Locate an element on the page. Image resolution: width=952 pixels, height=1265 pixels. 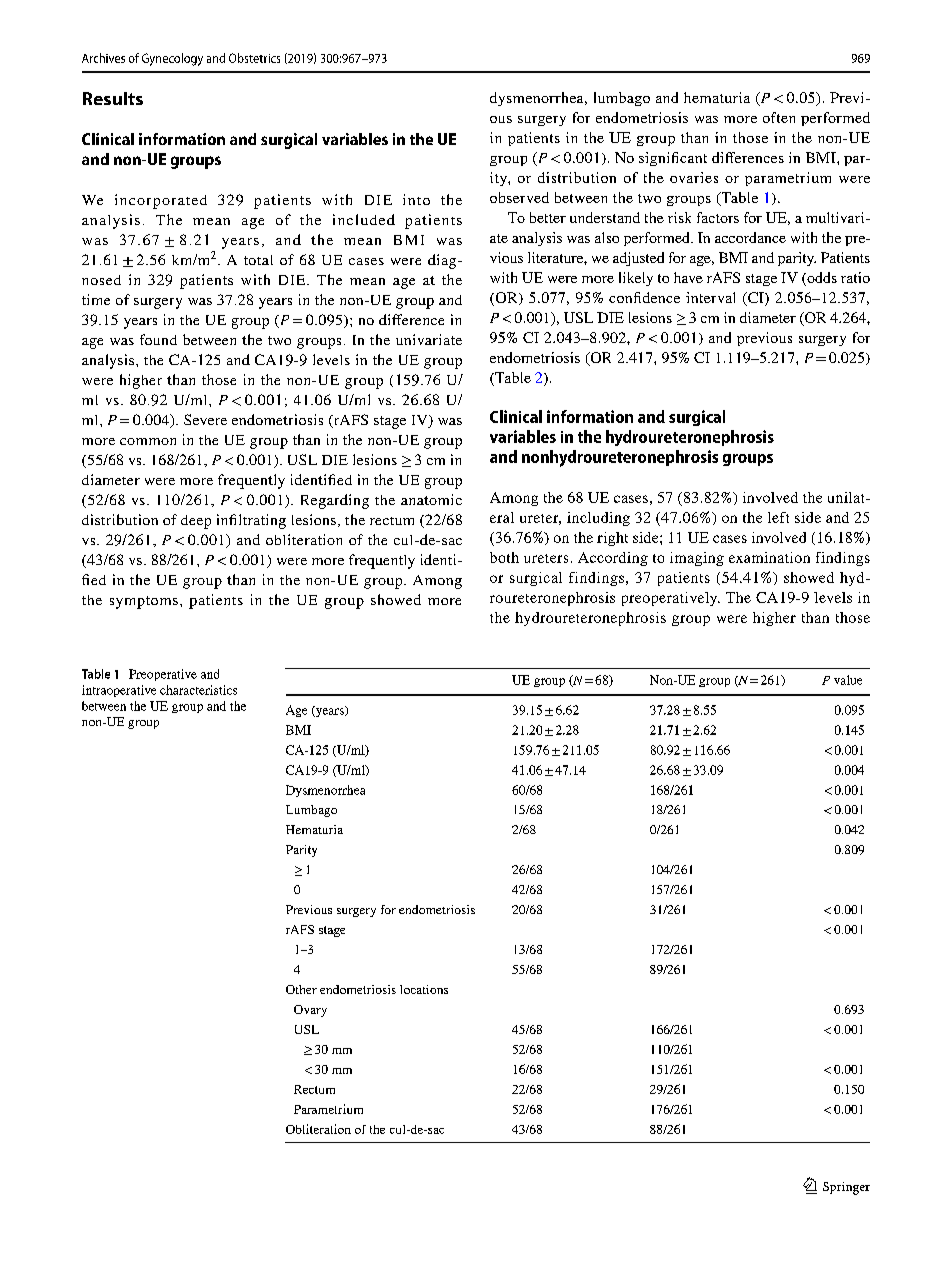
Other is located at coordinates (301, 989).
